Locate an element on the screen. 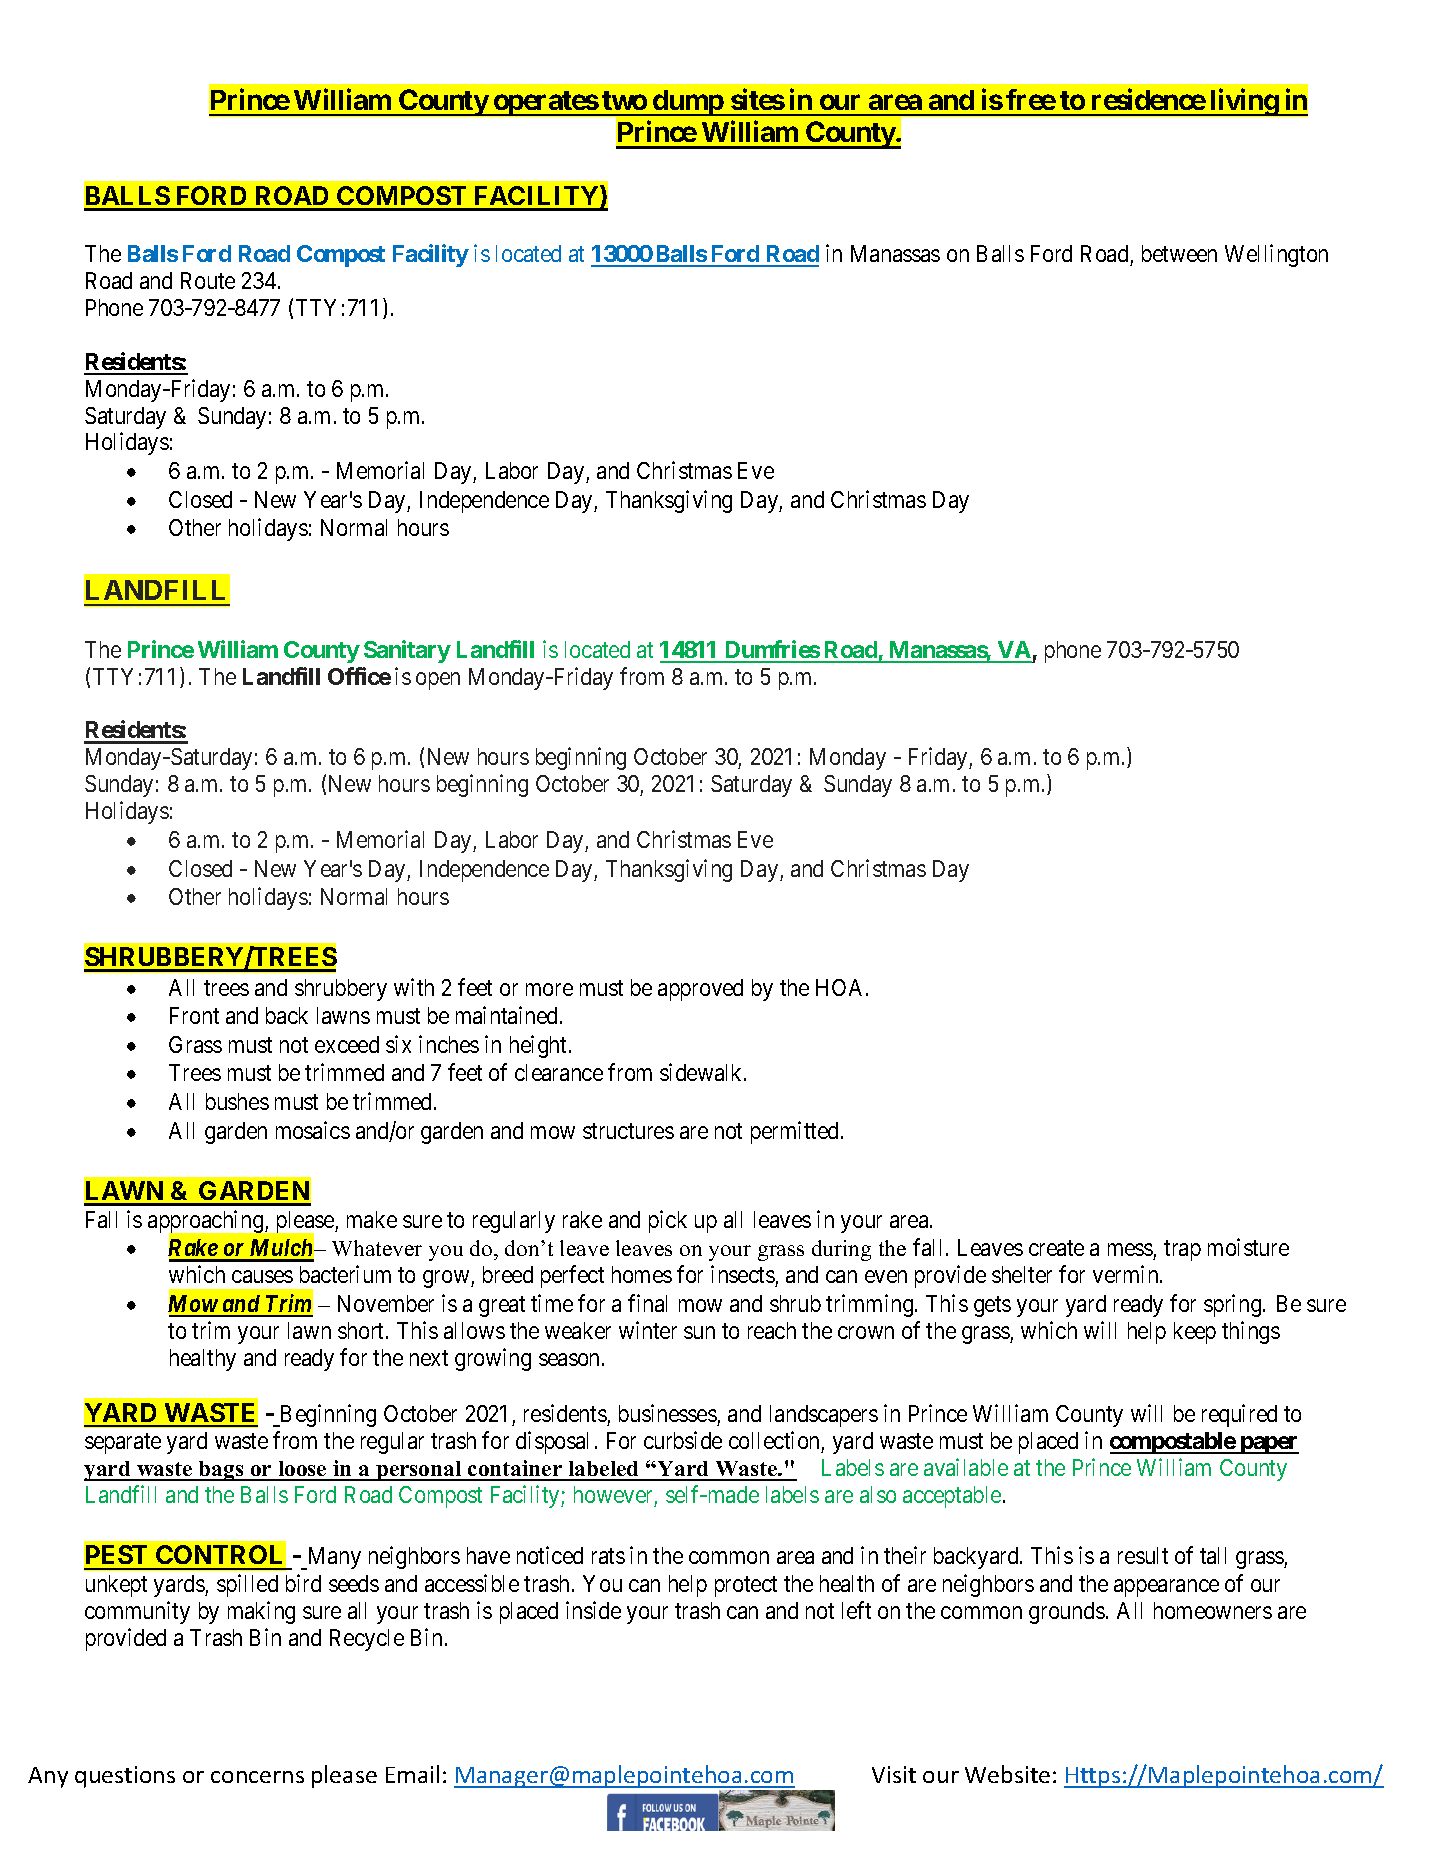 This screenshot has width=1433, height=1855. bags is located at coordinates (221, 1471).
